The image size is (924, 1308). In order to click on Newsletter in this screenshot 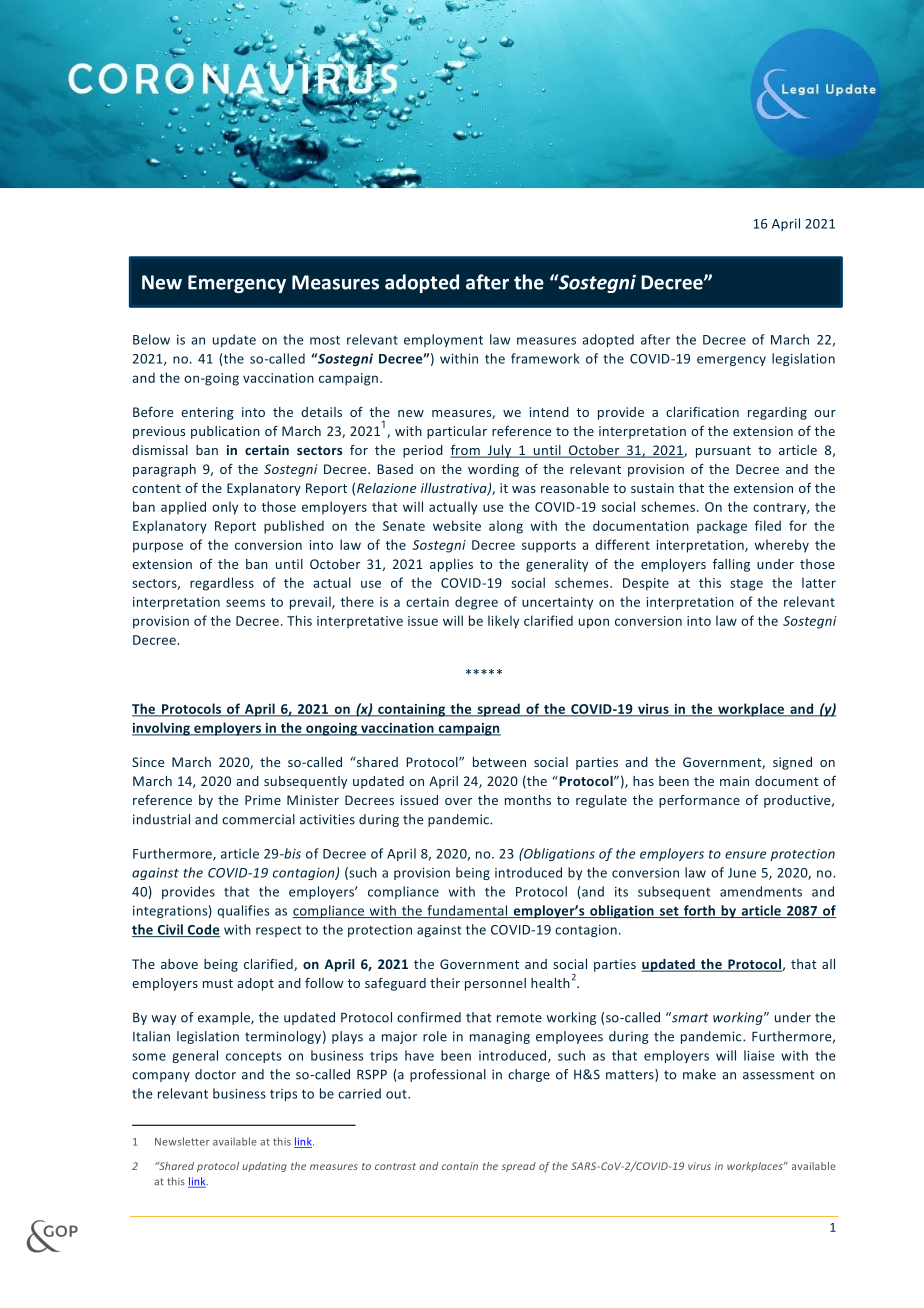, I will do `click(182, 1141)`.
